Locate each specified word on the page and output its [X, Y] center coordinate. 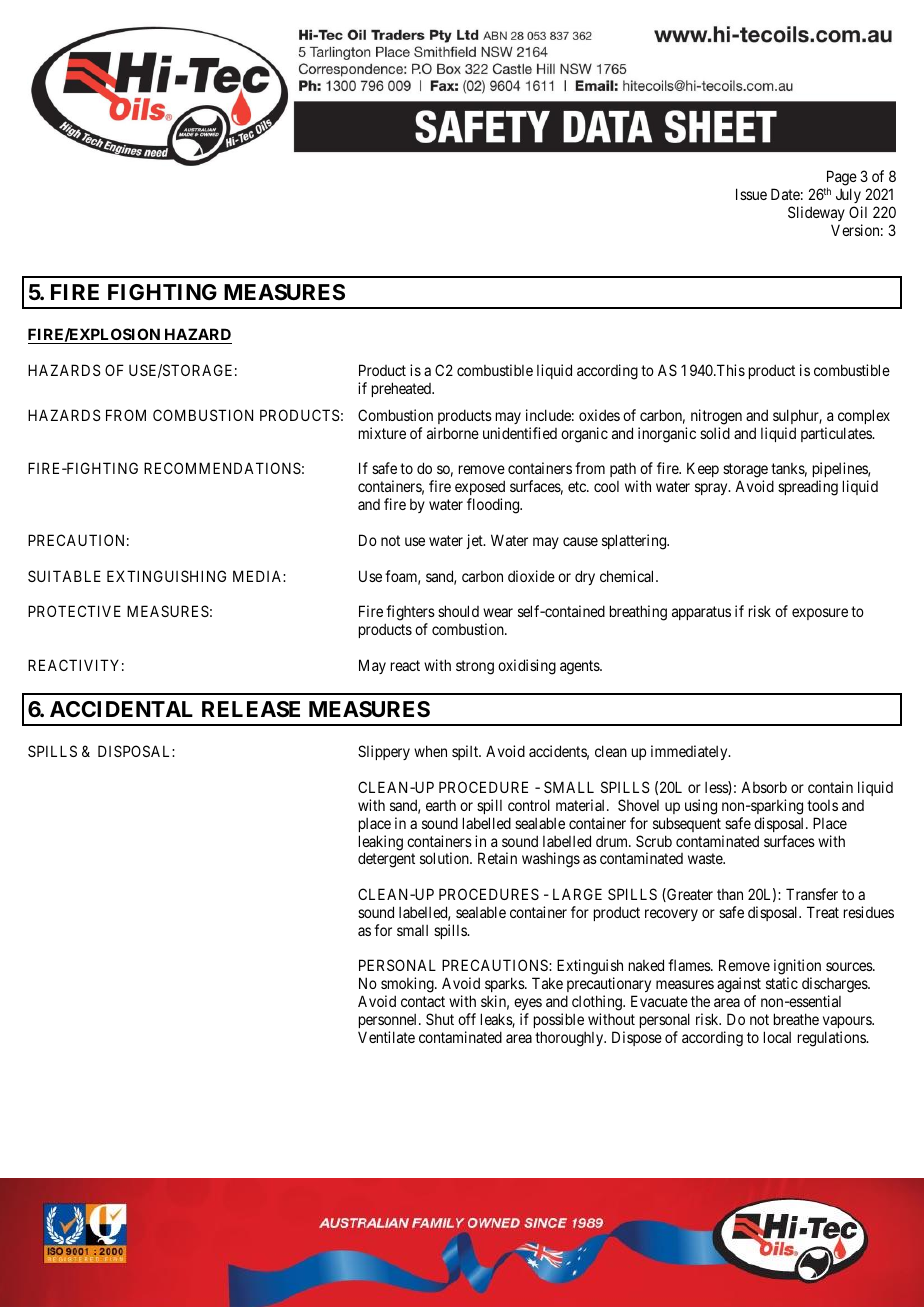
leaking [381, 844]
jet [476, 541]
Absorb [764, 787]
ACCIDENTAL [121, 709]
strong [475, 667]
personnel [389, 1021]
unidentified [520, 433]
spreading [808, 488]
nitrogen [716, 417]
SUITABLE [64, 576]
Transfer [812, 894]
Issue [751, 194]
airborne [453, 433]
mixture [382, 433]
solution [445, 858]
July [849, 197]
